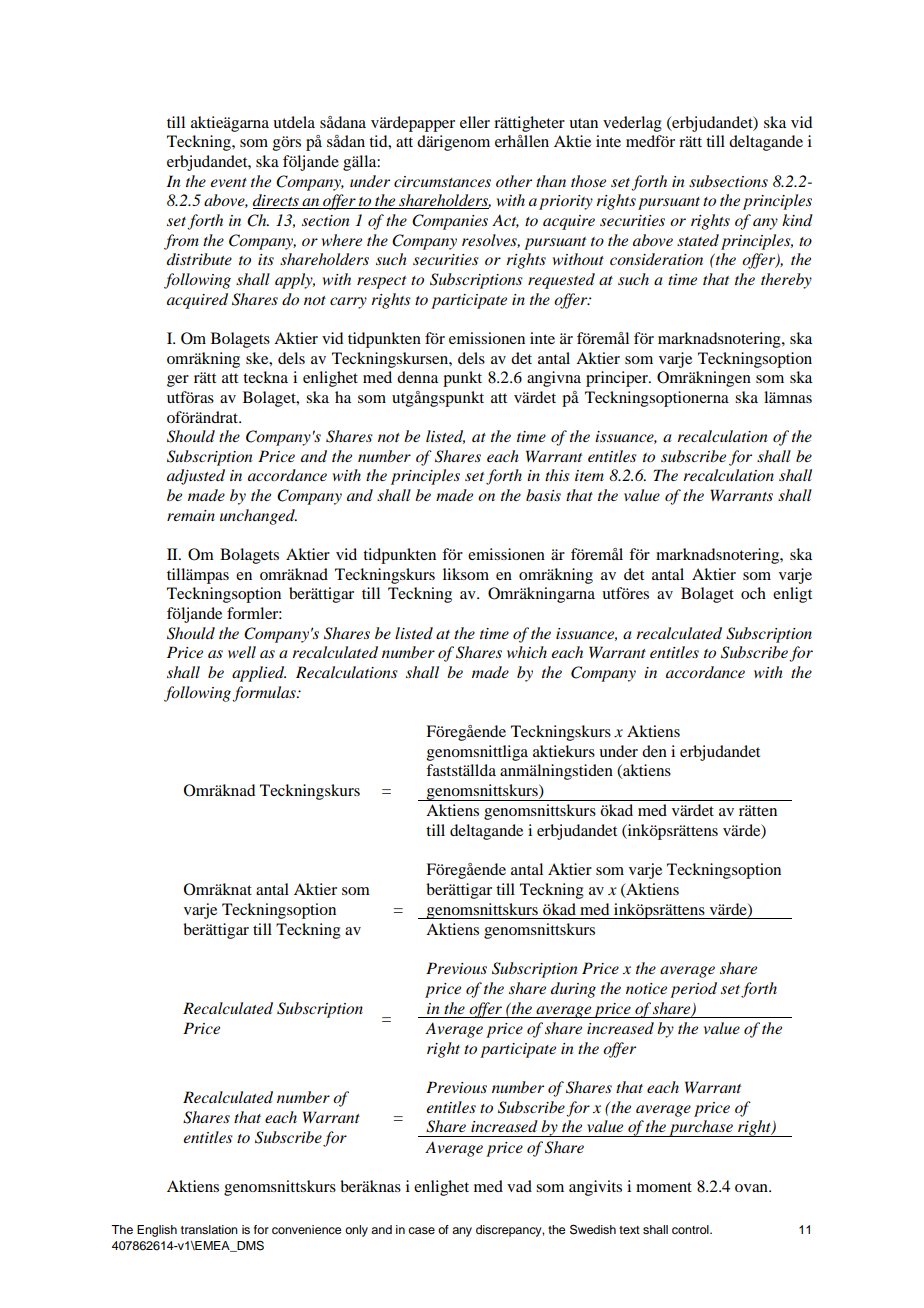 This screenshot has height=1308, width=924. Describe the element at coordinates (698, 240) in the screenshot. I see `stated` at that location.
